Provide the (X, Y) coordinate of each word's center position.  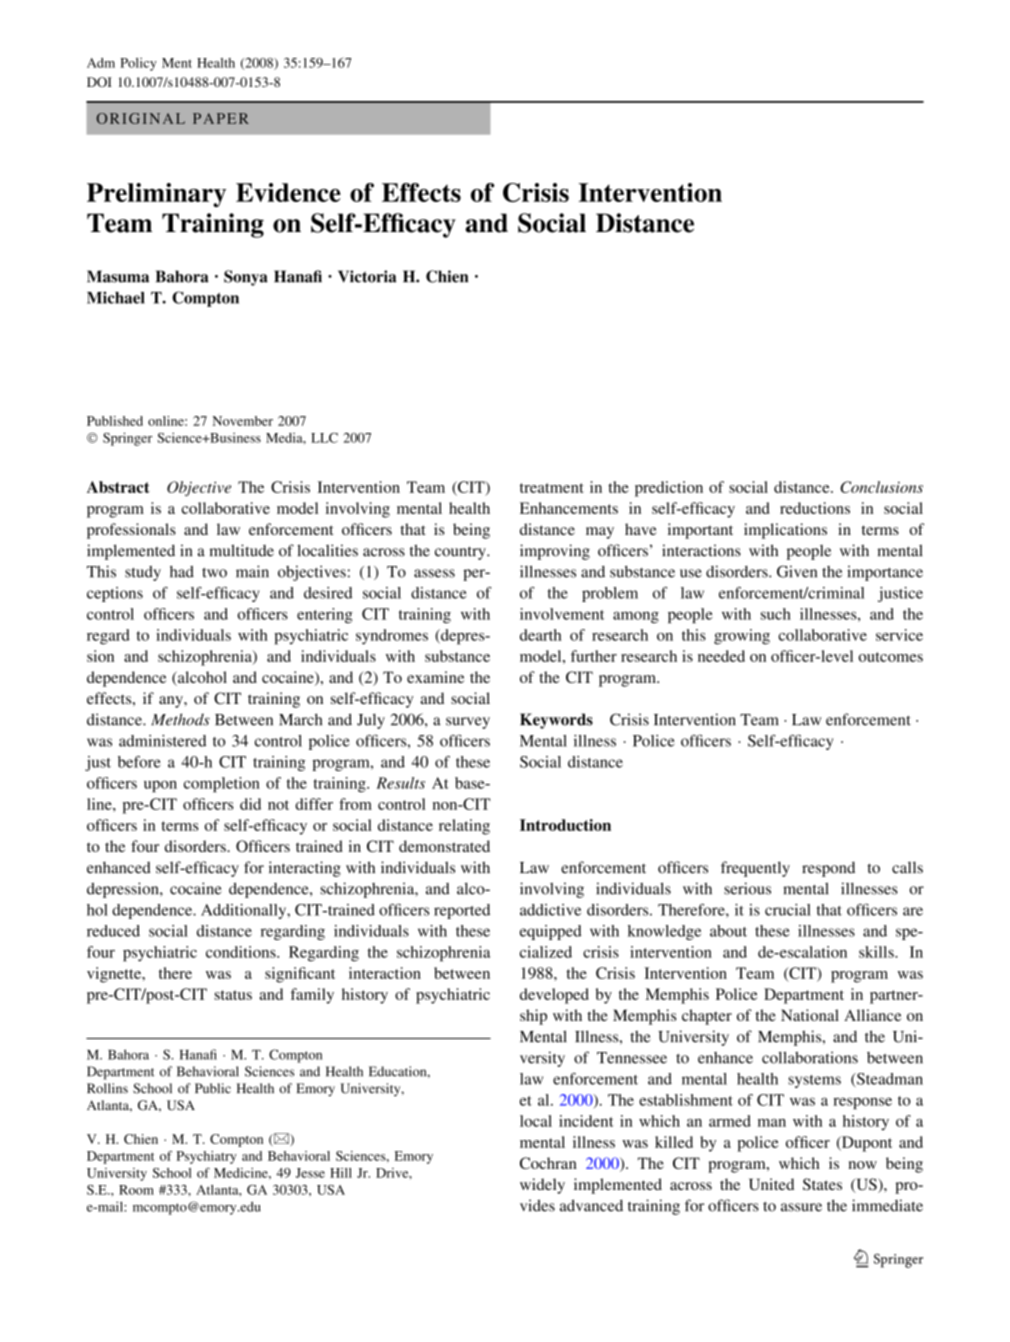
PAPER (221, 118)
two (214, 573)
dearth (541, 635)
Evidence (288, 192)
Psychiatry (207, 1157)
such (776, 614)
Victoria (367, 276)
